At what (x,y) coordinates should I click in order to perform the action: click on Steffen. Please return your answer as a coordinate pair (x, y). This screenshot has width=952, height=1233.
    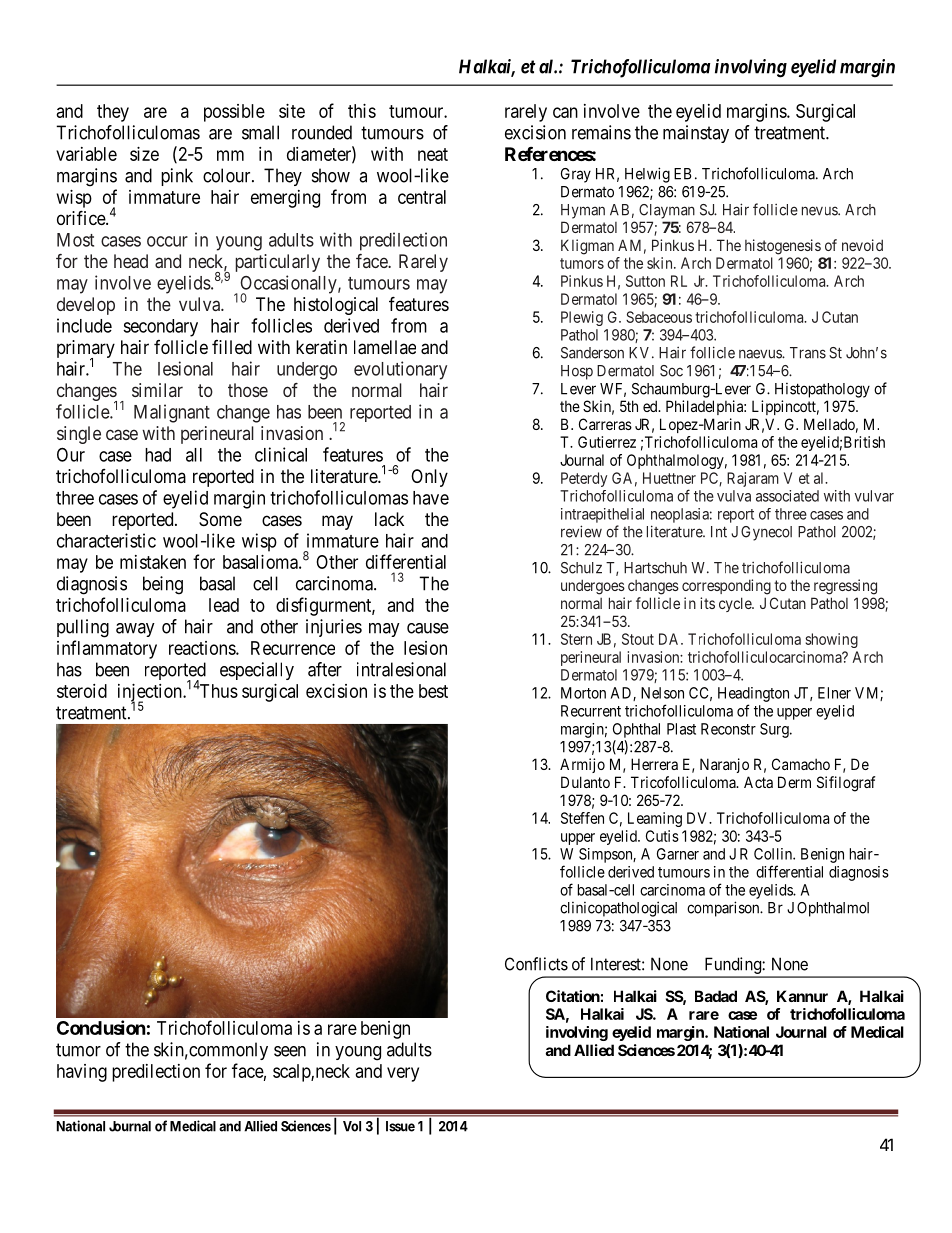
    Looking at the image, I should click on (582, 818).
